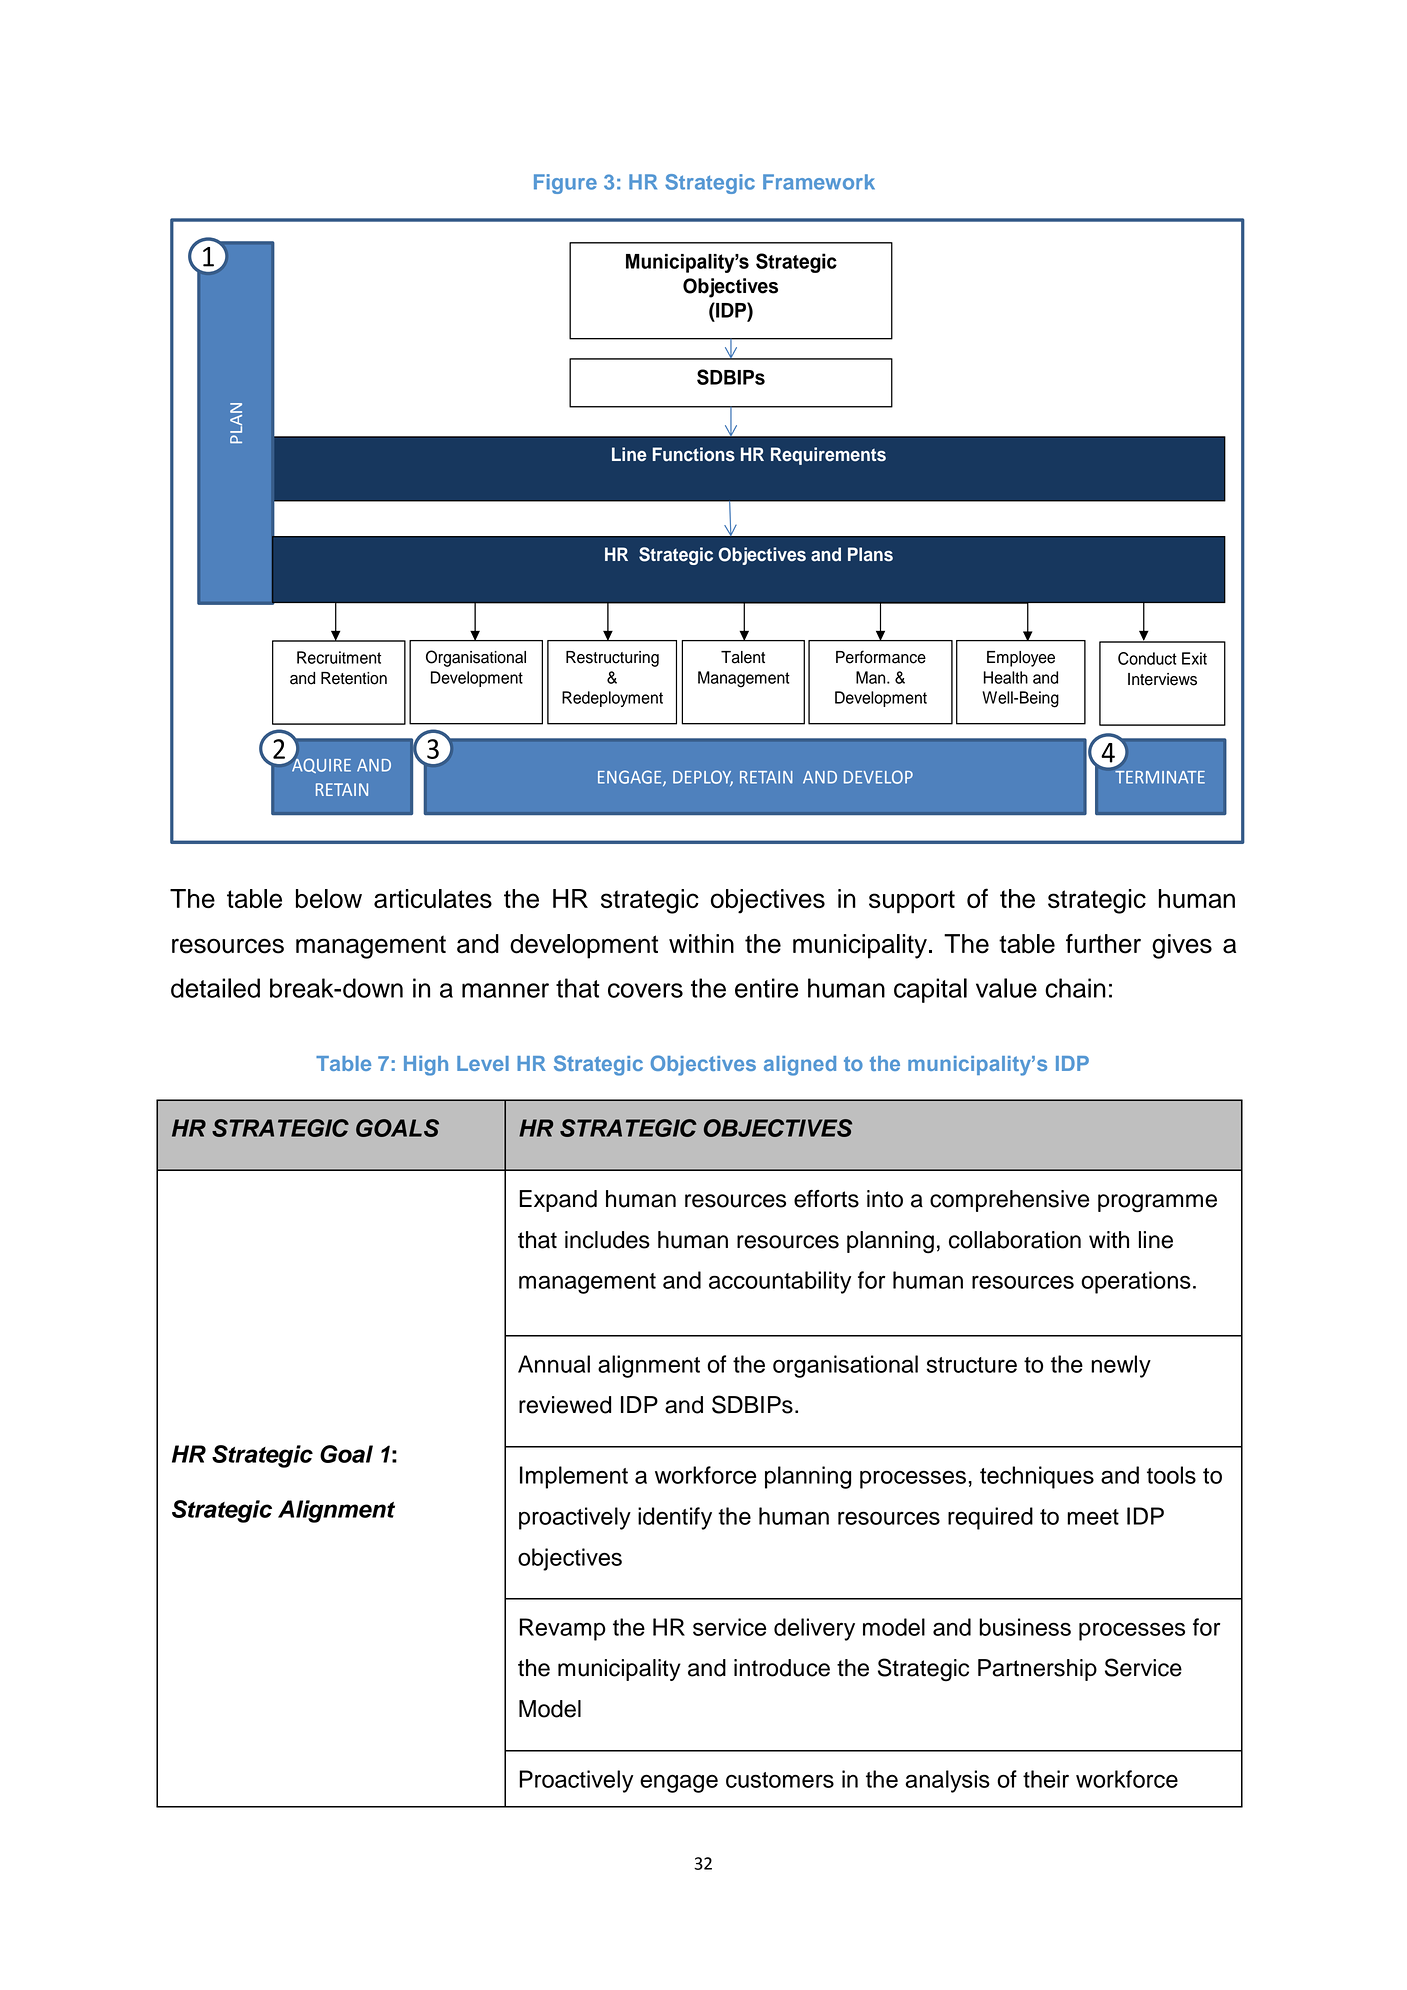  What do you see at coordinates (563, 1629) in the screenshot?
I see `Revamp` at bounding box center [563, 1629].
